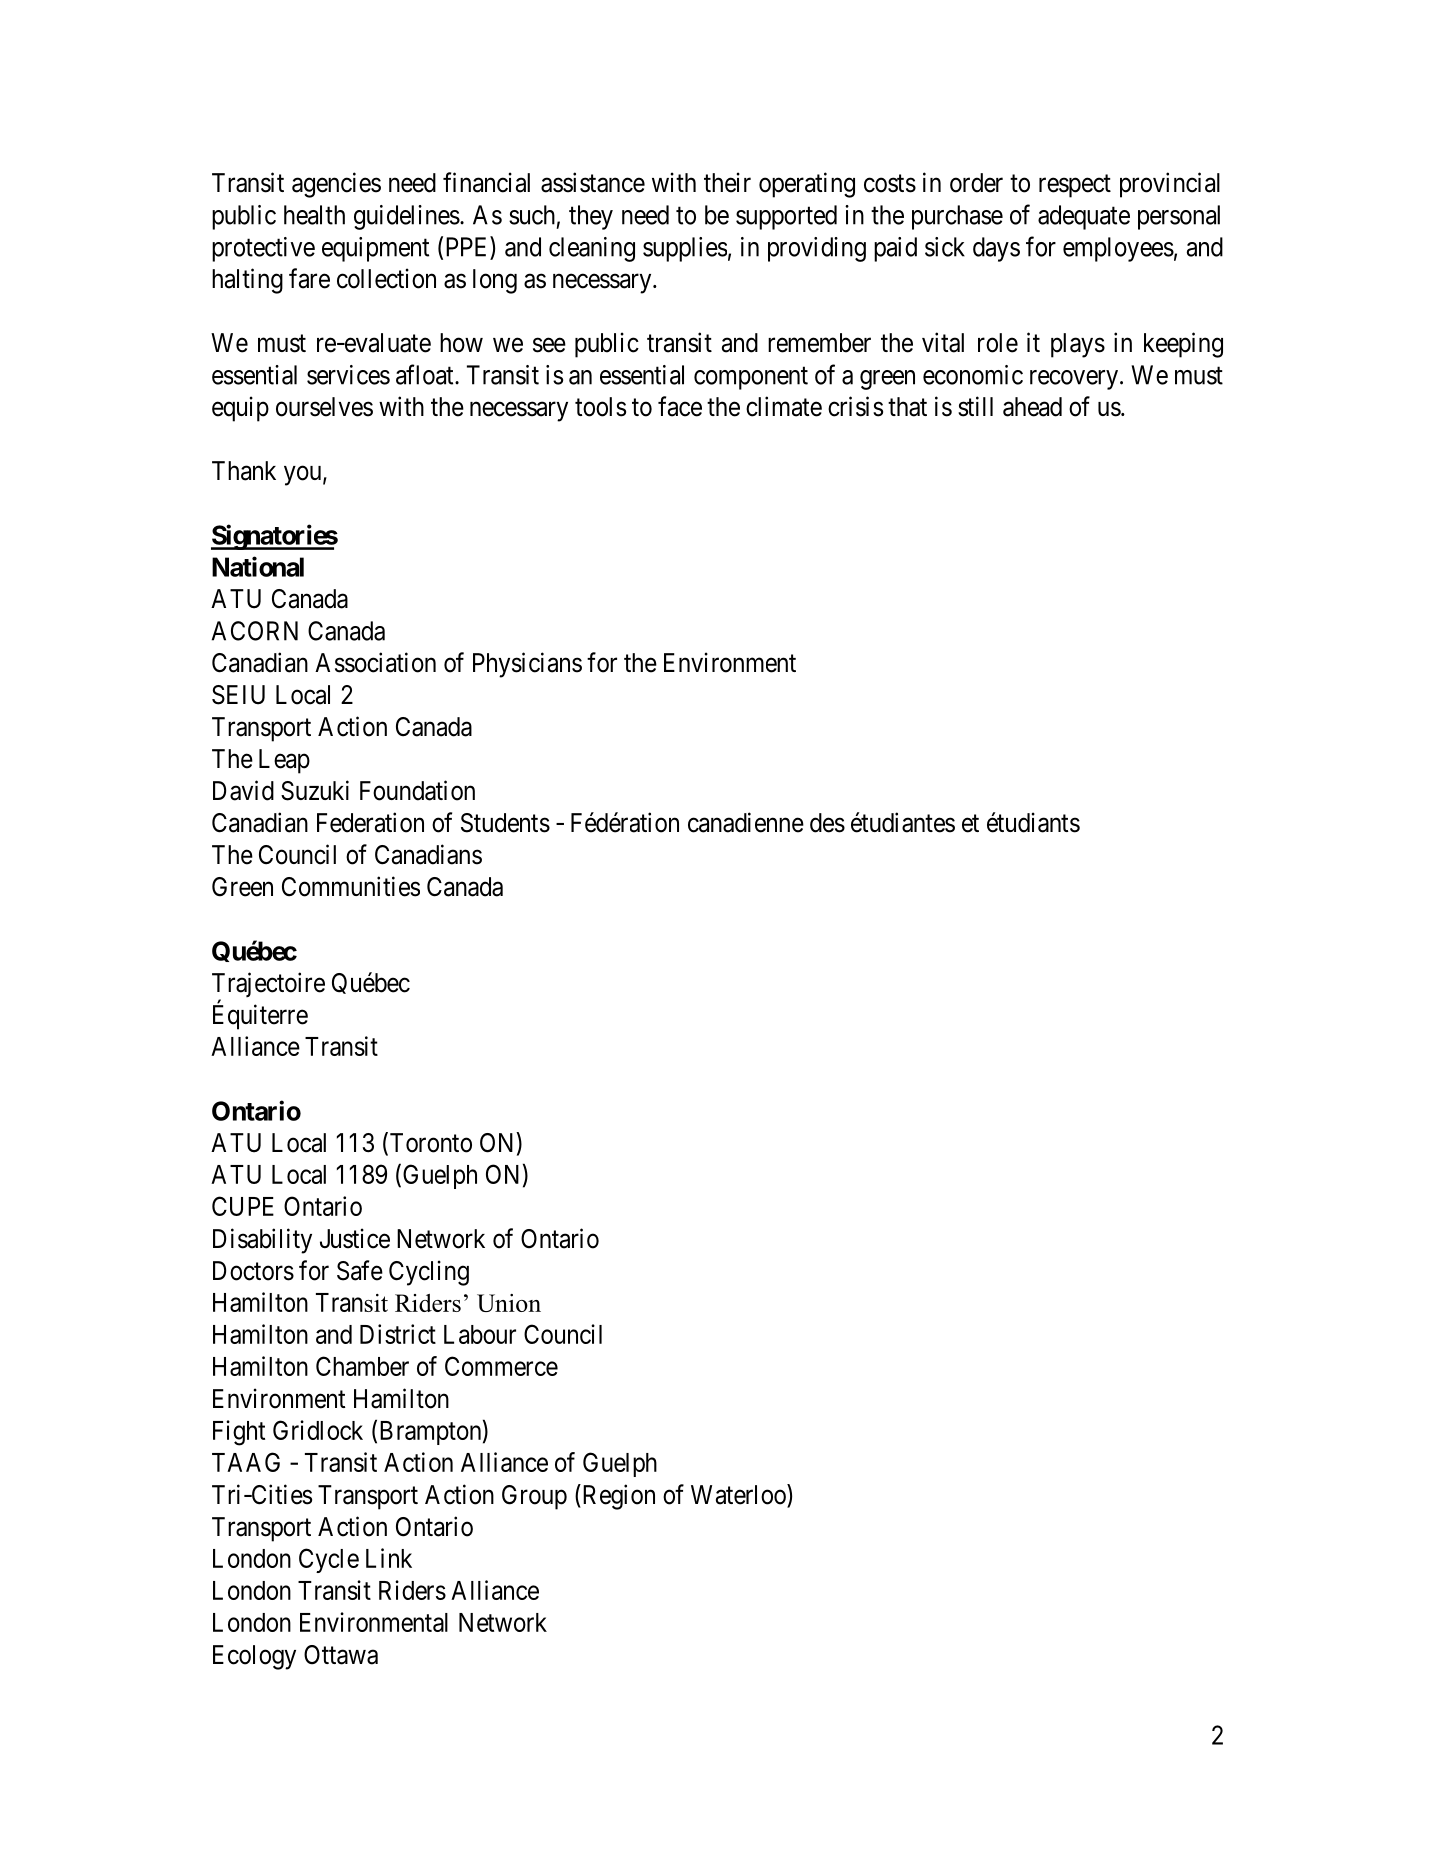  What do you see at coordinates (509, 1303) in the screenshot?
I see `Union` at bounding box center [509, 1303].
